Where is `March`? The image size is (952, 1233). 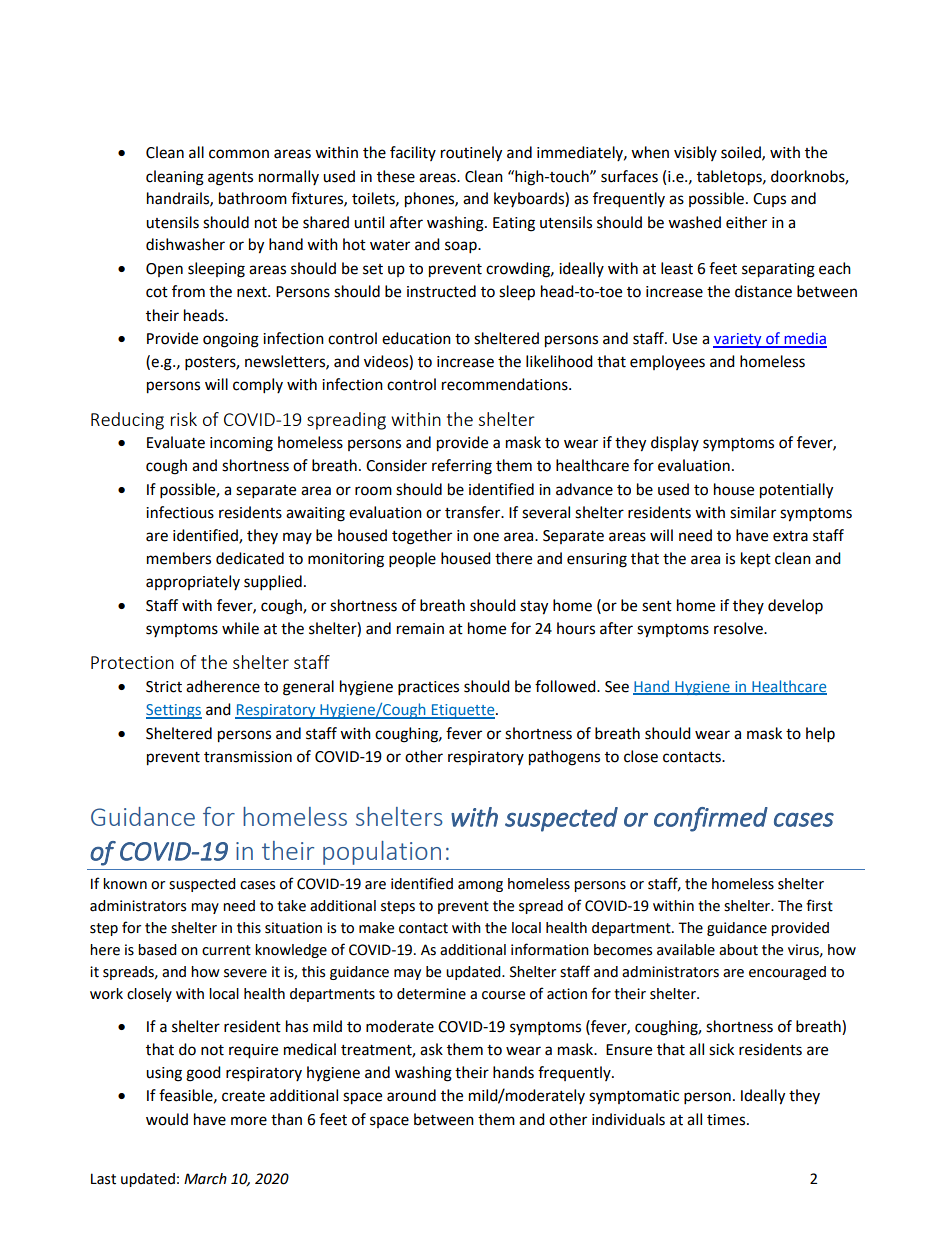
March is located at coordinates (205, 1179).
